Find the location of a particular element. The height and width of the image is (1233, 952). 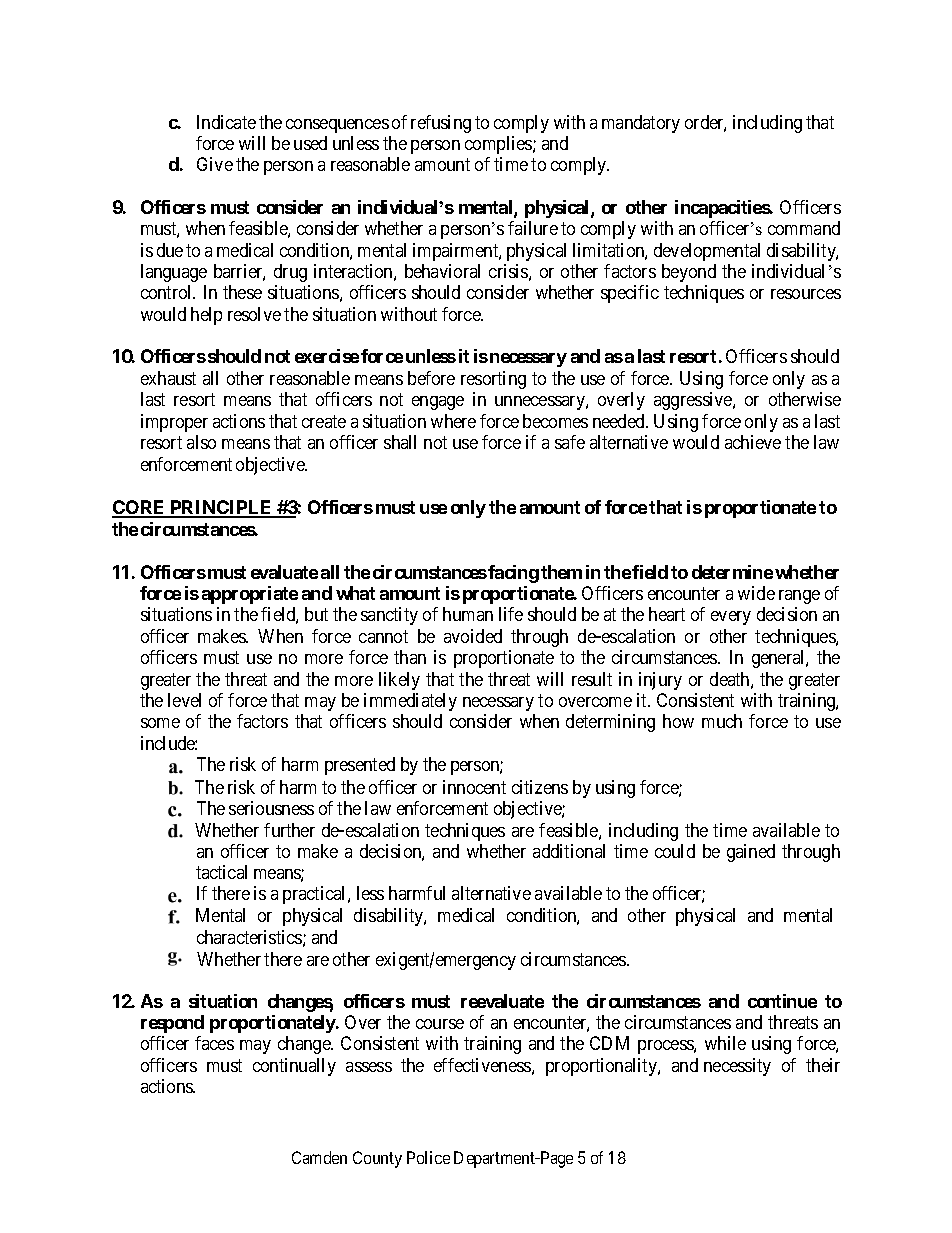

avoided is located at coordinates (473, 636).
